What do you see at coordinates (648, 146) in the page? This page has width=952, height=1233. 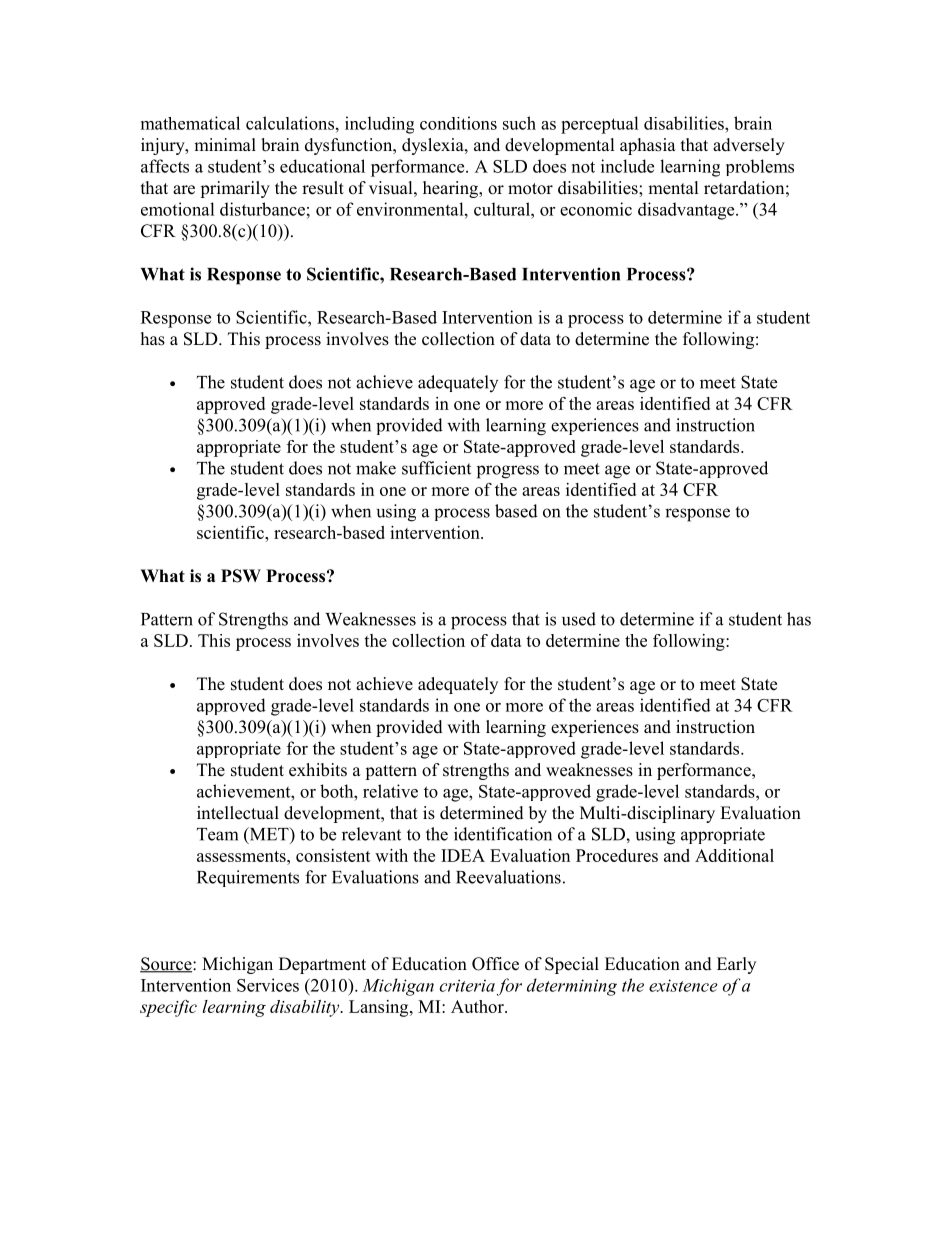 I see `aphasia` at bounding box center [648, 146].
